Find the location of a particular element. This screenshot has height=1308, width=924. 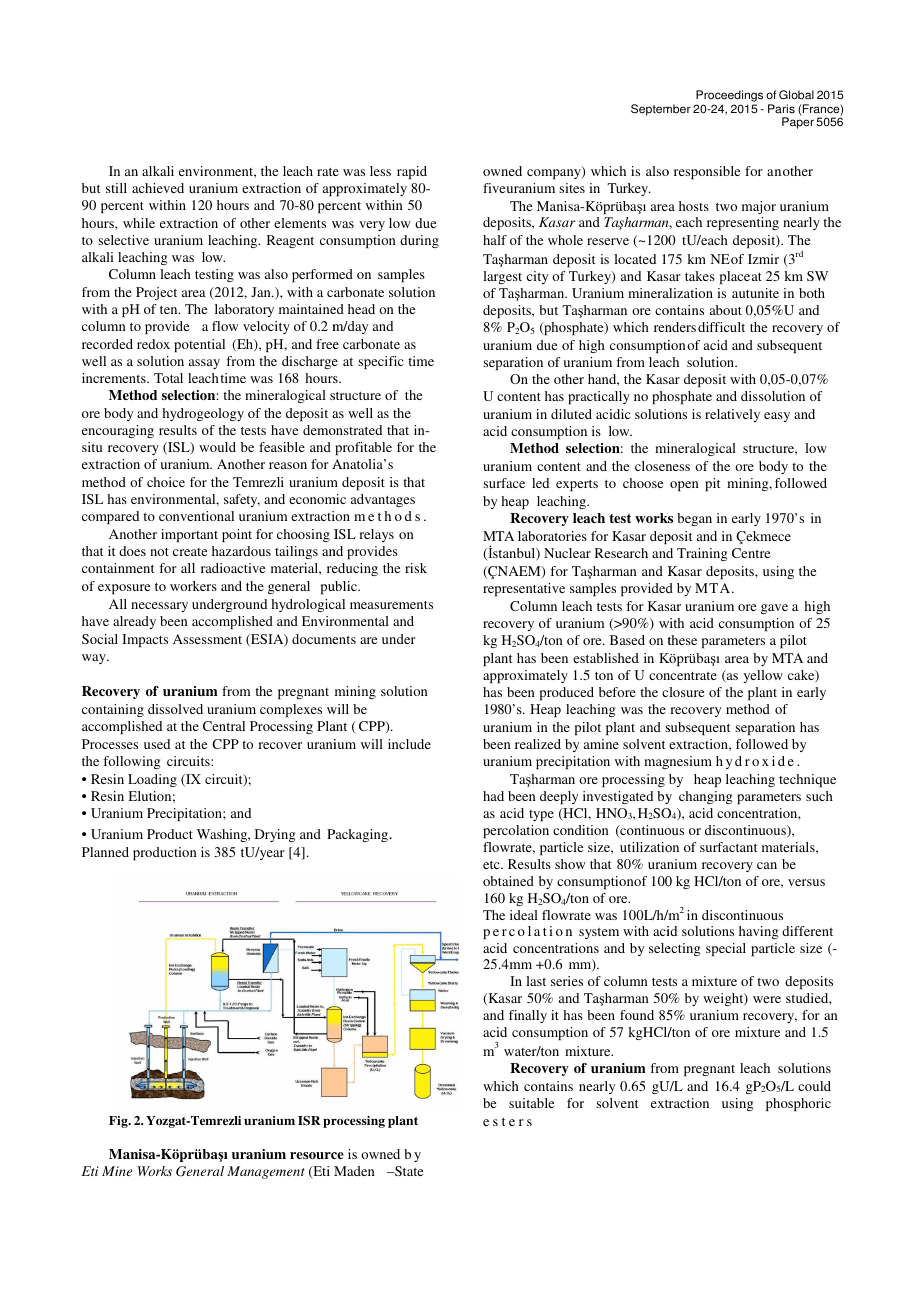

risk is located at coordinates (416, 568).
